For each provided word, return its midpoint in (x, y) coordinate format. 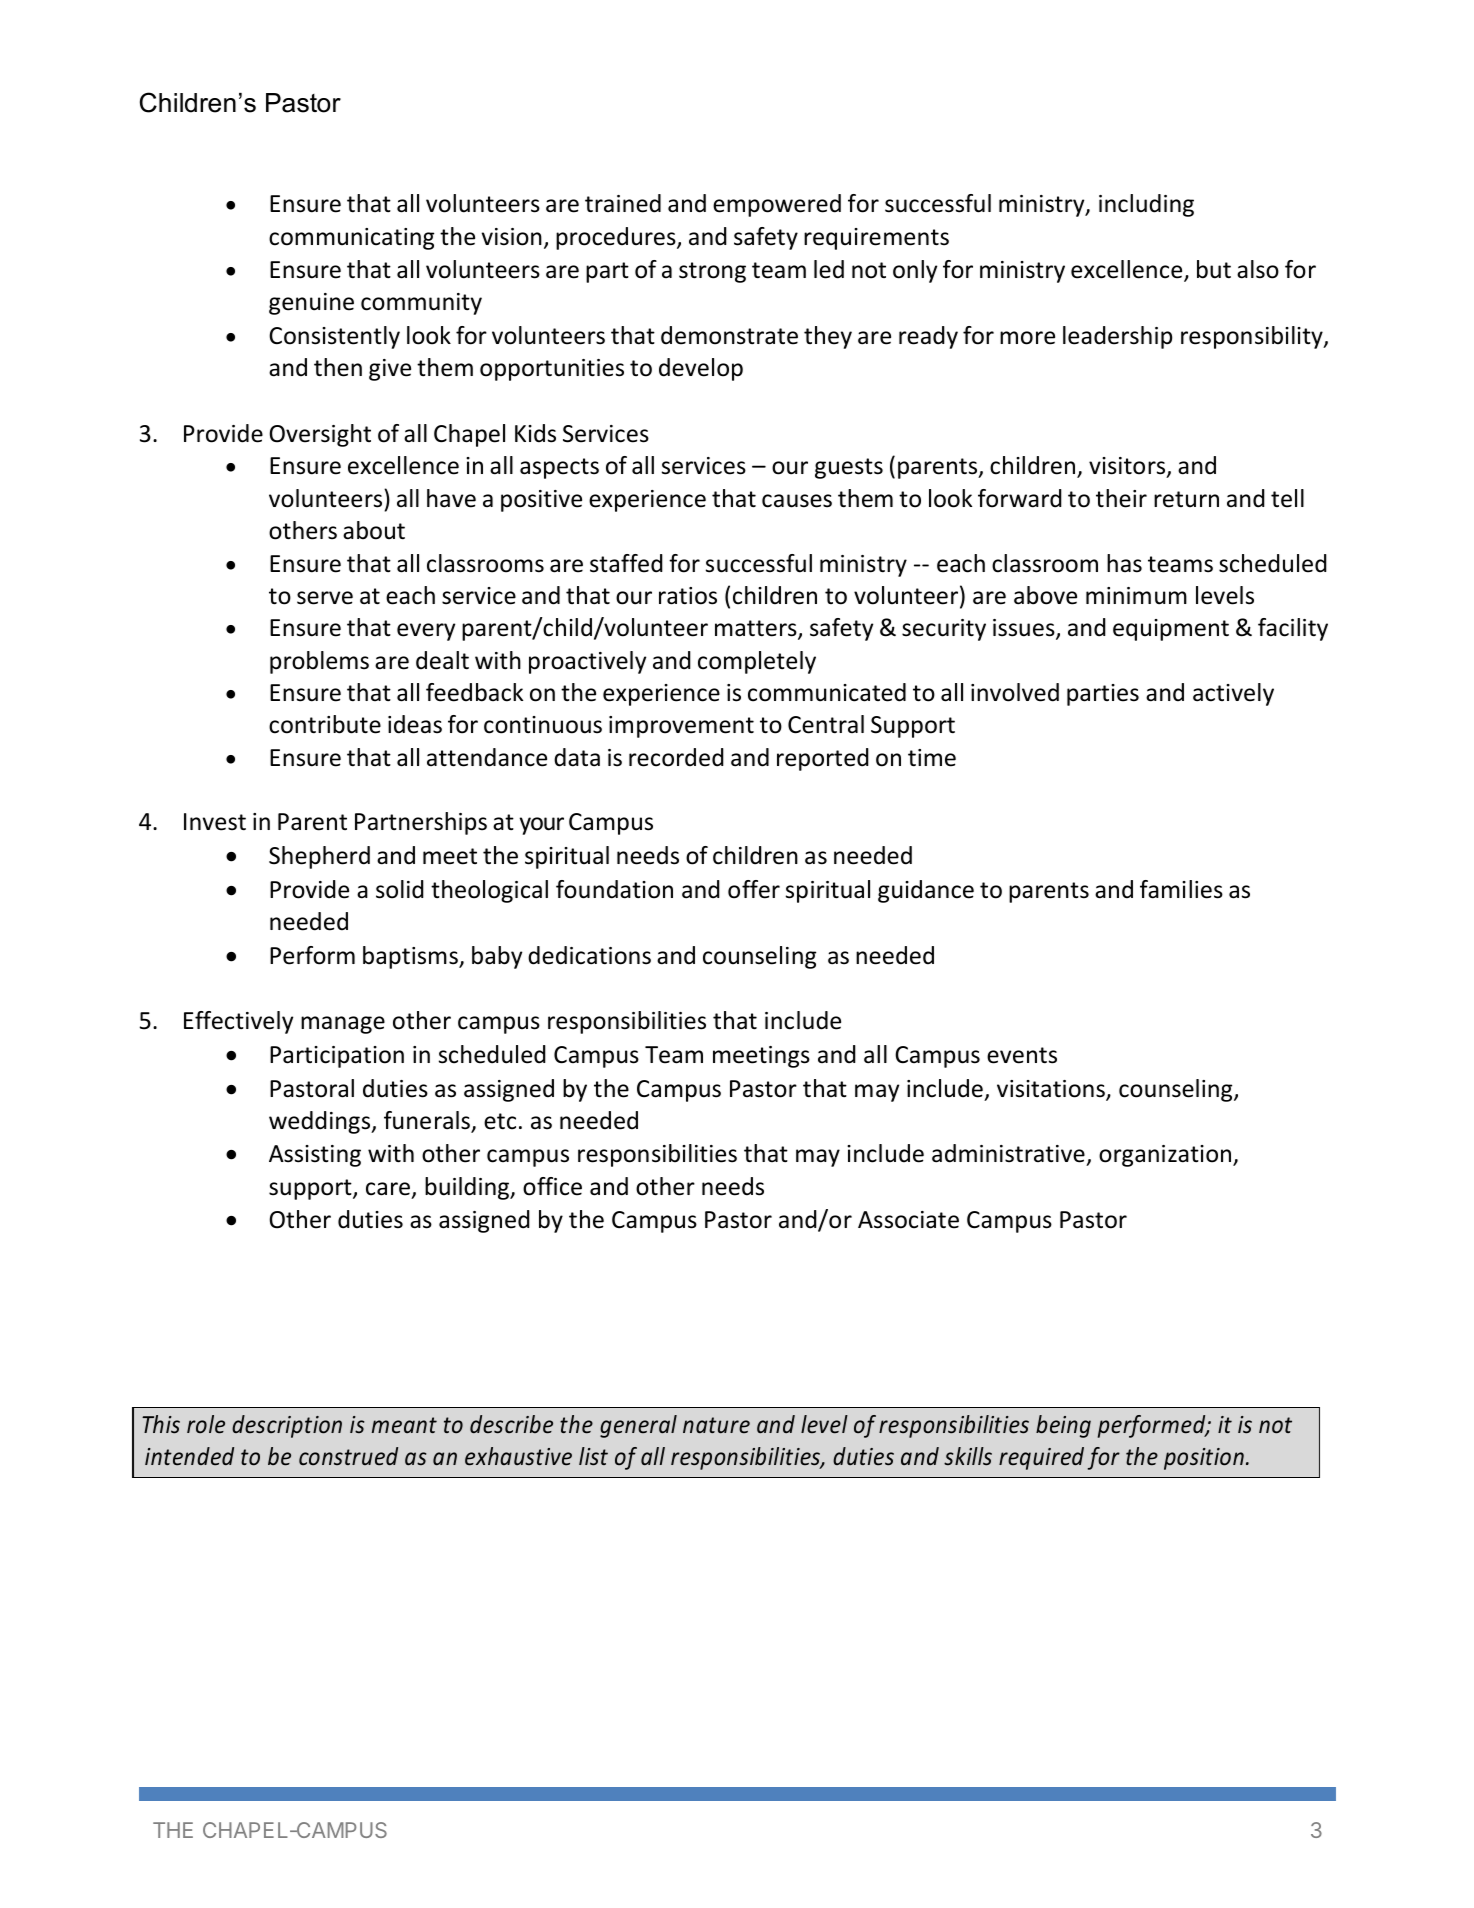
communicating (351, 239)
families (1181, 889)
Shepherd (319, 857)
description (287, 1426)
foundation (614, 889)
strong (712, 272)
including (1146, 205)
